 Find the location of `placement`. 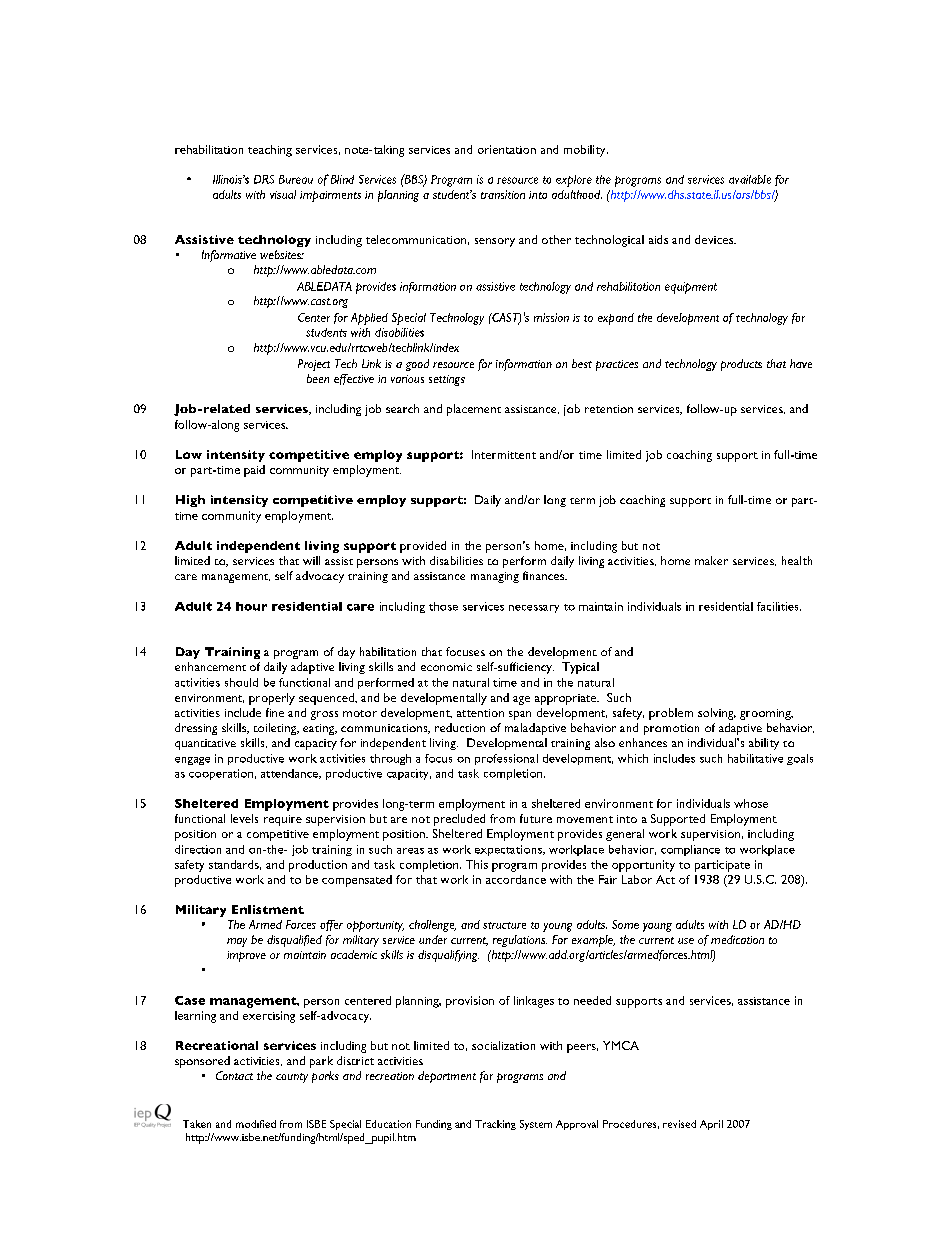

placement is located at coordinates (474, 410).
